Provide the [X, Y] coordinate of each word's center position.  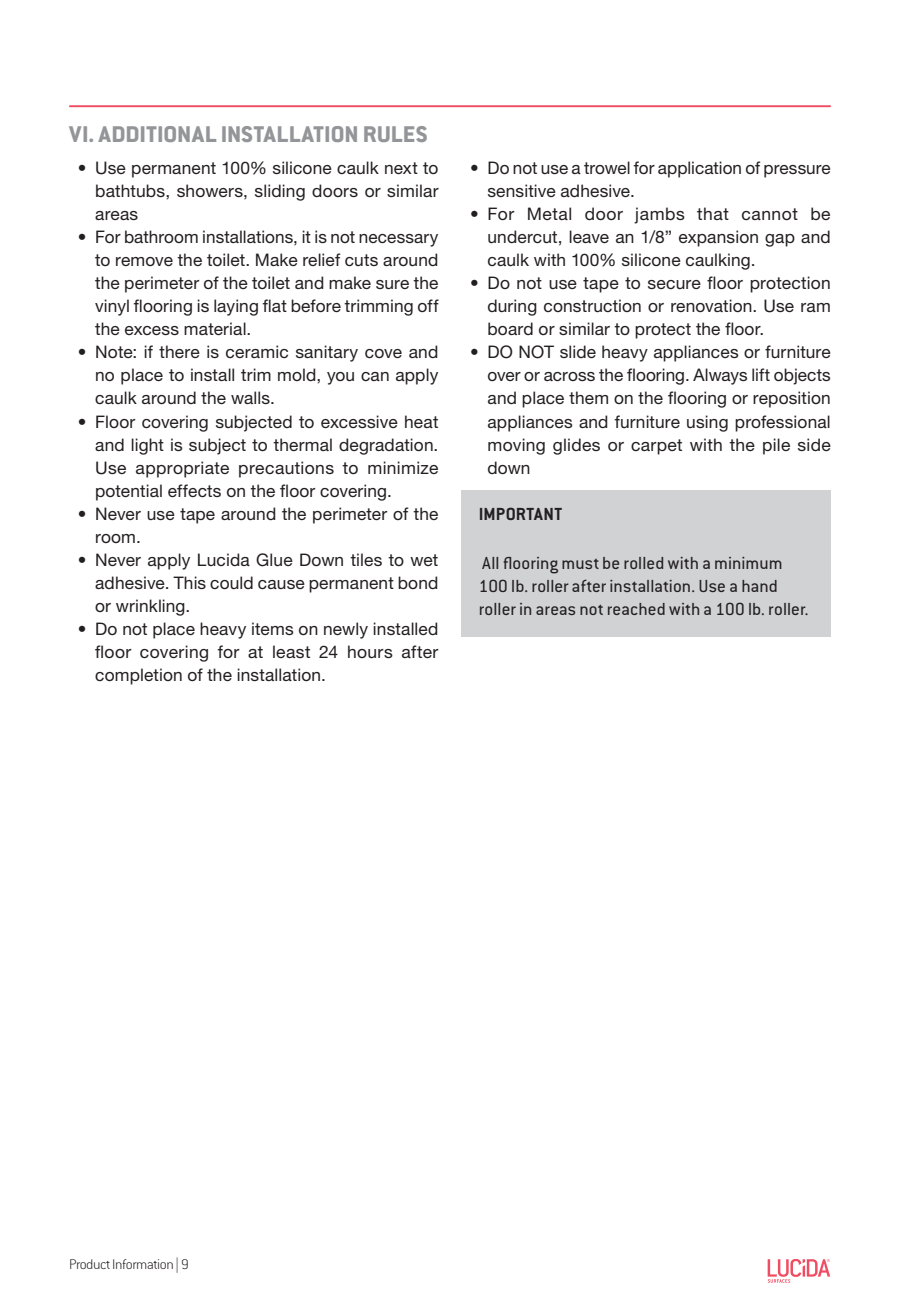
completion [138, 676]
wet [424, 560]
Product [90, 1264]
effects [194, 490]
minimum [748, 563]
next [401, 168]
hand [759, 586]
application [699, 169]
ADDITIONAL [157, 134]
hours [370, 651]
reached [636, 609]
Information [143, 1264]
